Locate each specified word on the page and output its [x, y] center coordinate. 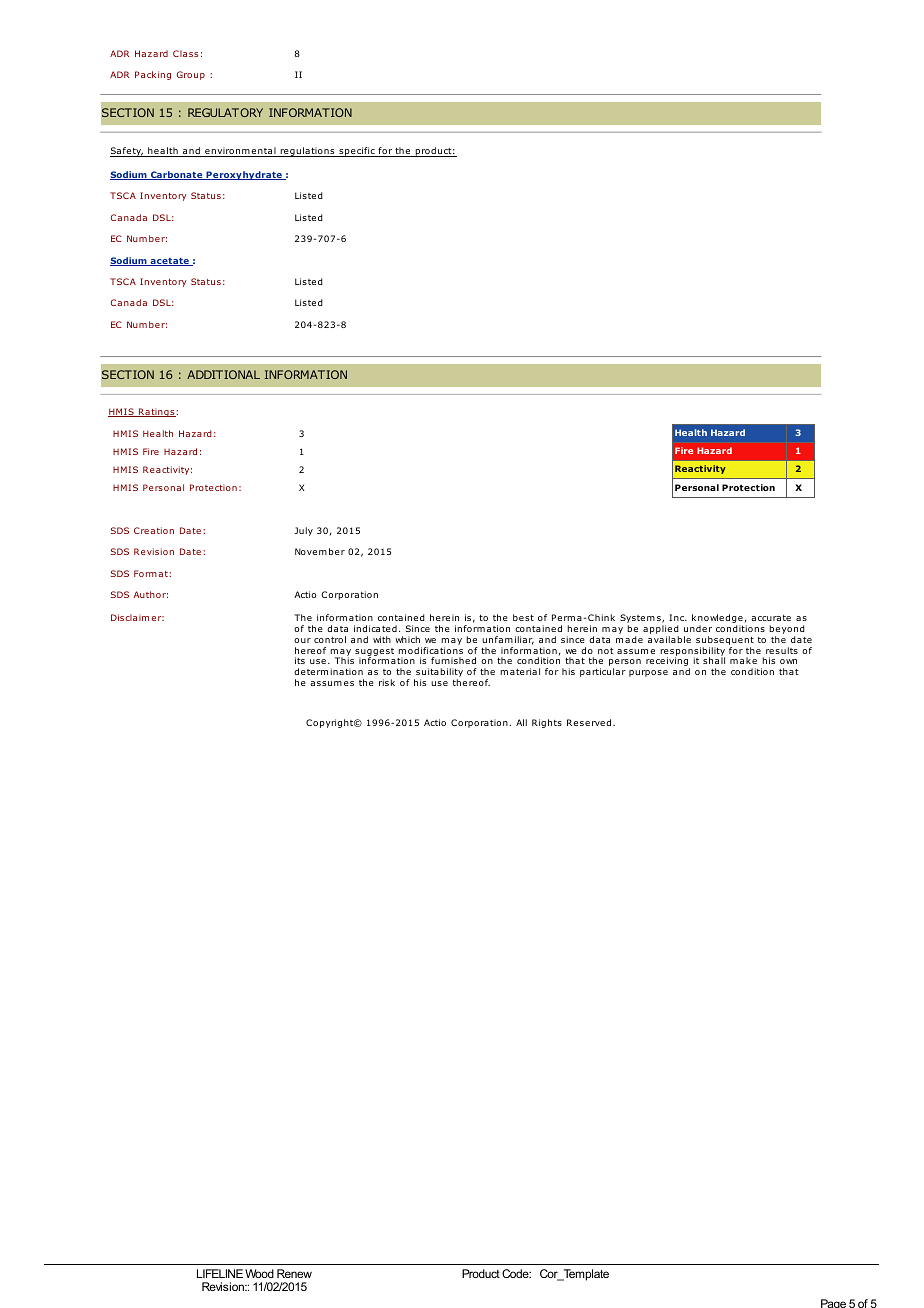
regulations [307, 152]
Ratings [156, 412]
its [300, 660]
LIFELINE [220, 1273]
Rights [547, 723]
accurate [771, 618]
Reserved [590, 722]
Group [191, 75]
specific [357, 152]
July [303, 531]
